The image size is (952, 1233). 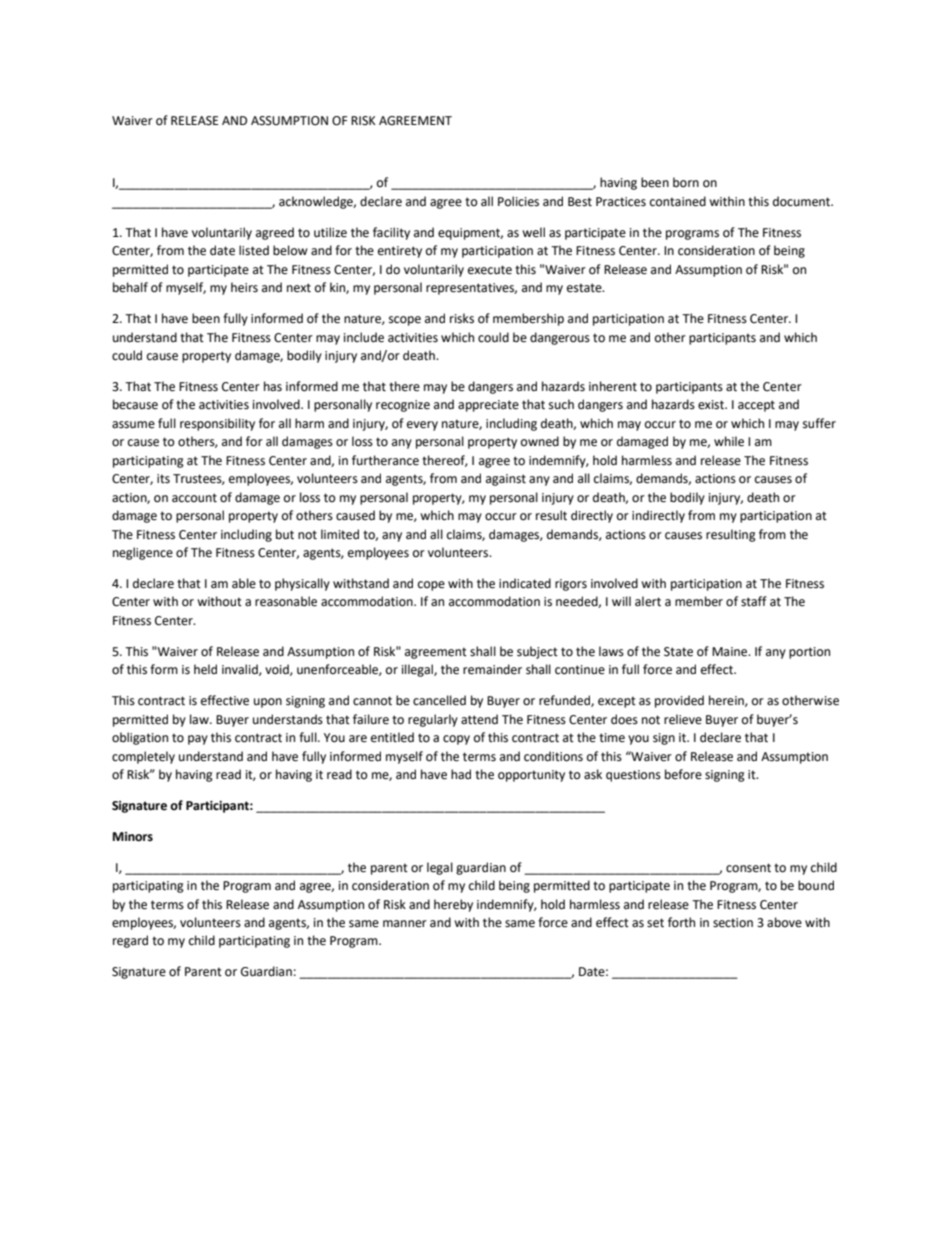 I want to click on contained, so click(x=678, y=201).
